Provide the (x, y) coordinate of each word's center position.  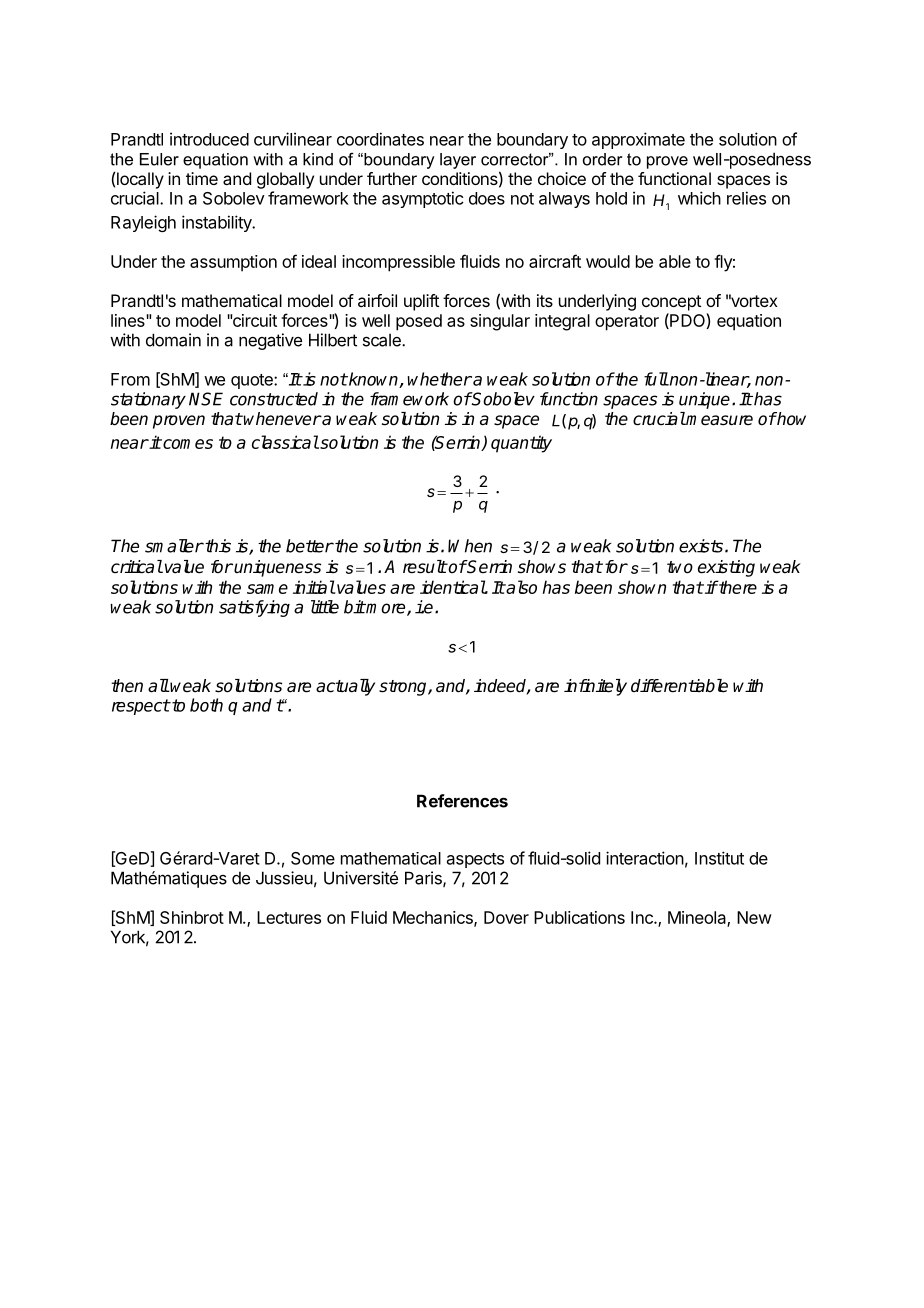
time (202, 178)
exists (702, 546)
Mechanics (434, 918)
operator (627, 323)
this (217, 546)
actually (345, 687)
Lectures (289, 917)
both (206, 705)
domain (173, 340)
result (425, 567)
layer (458, 161)
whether (440, 379)
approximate (638, 140)
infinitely (595, 687)
